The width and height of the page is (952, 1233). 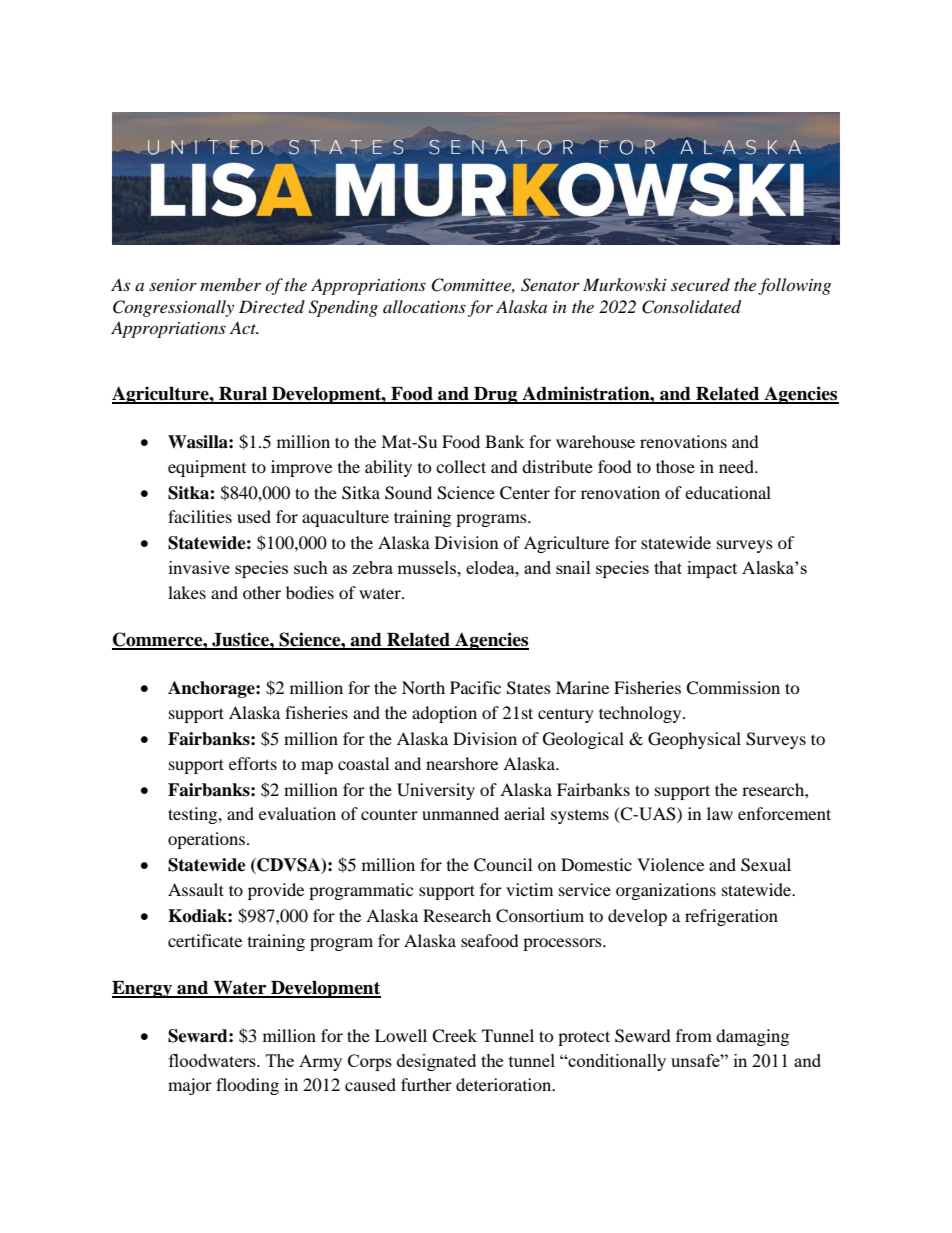 What do you see at coordinates (694, 1035) in the page?
I see `from` at bounding box center [694, 1035].
